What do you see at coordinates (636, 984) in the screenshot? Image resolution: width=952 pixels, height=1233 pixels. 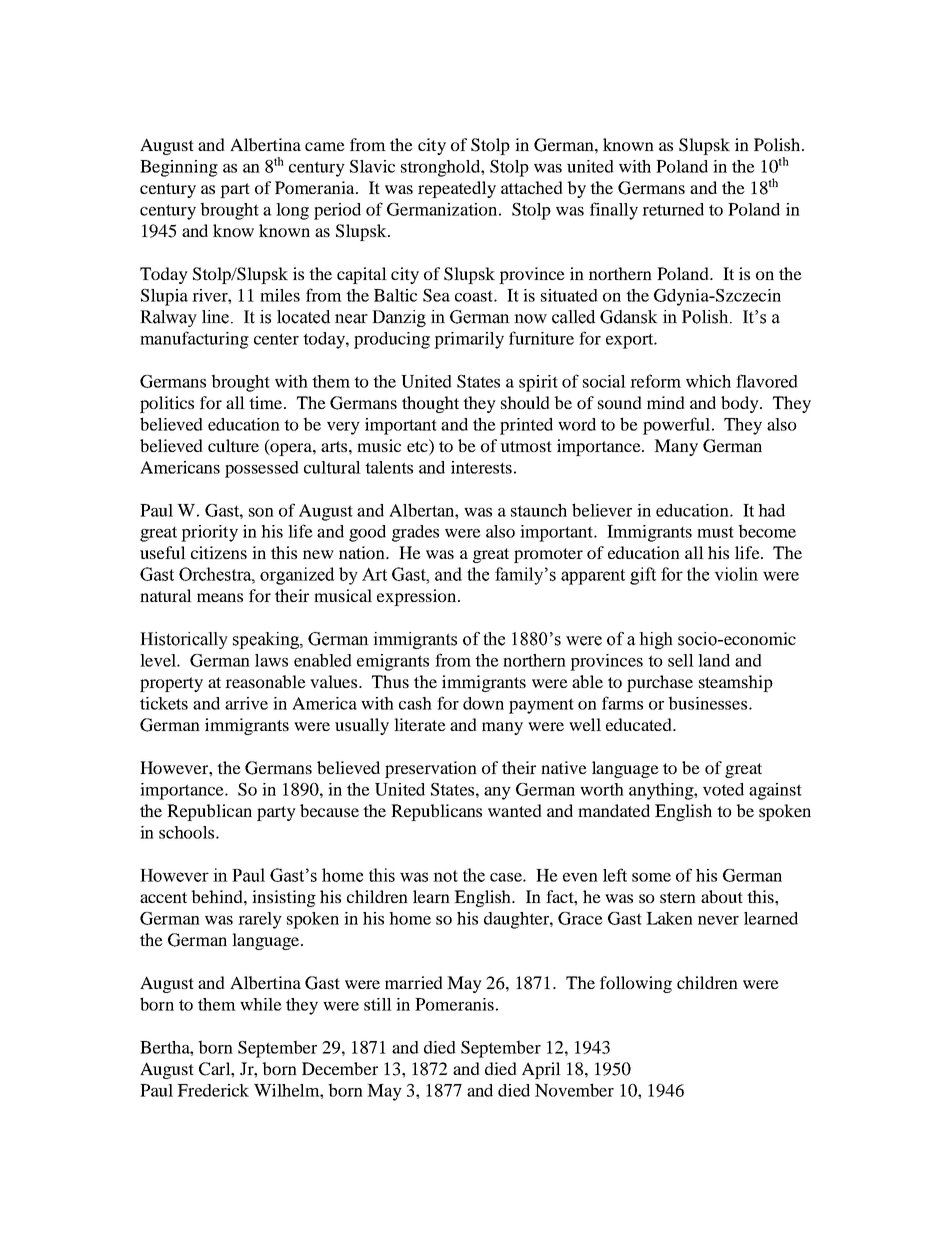 I see `following` at bounding box center [636, 984].
